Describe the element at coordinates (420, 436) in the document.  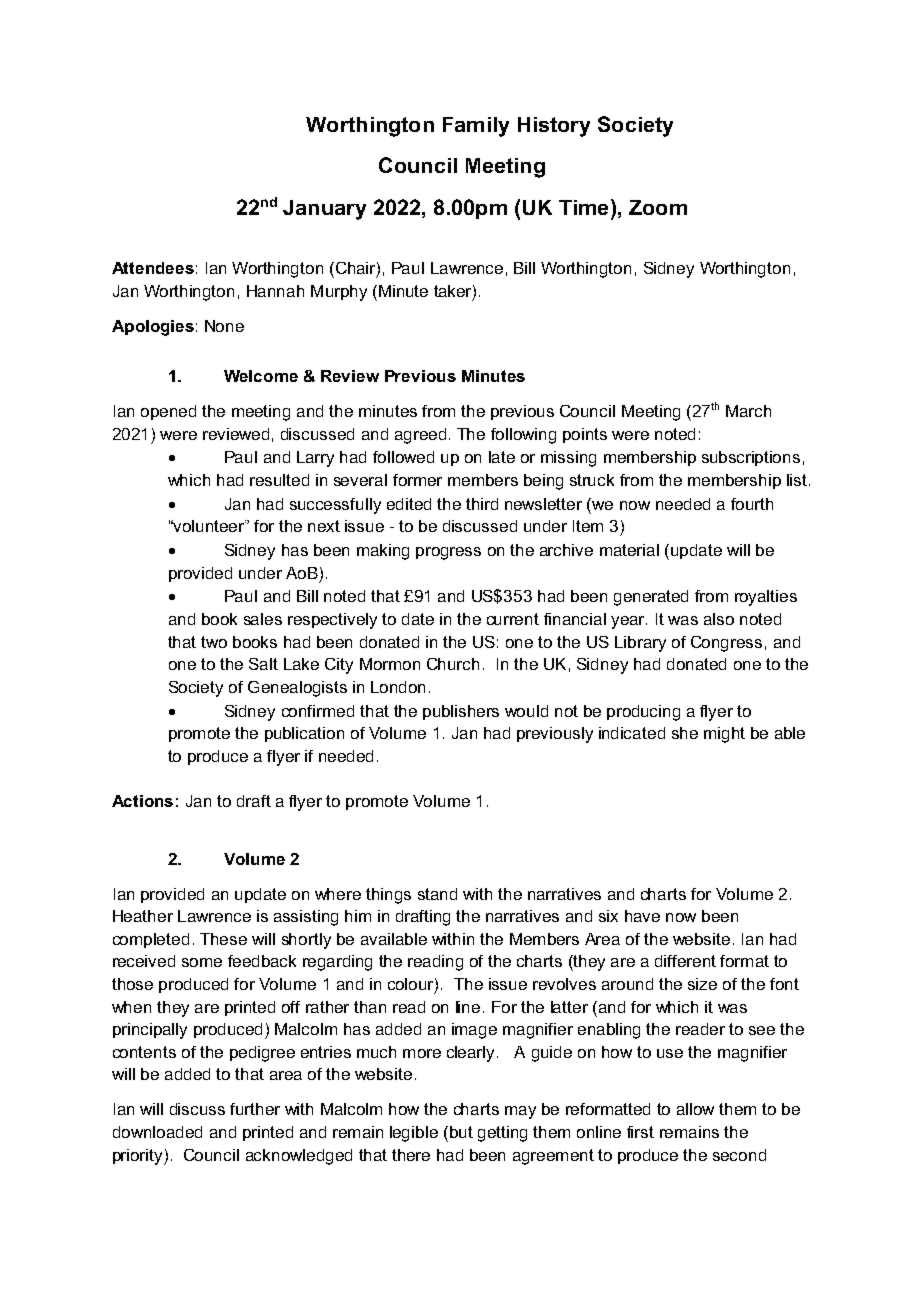
I see `agreed` at that location.
